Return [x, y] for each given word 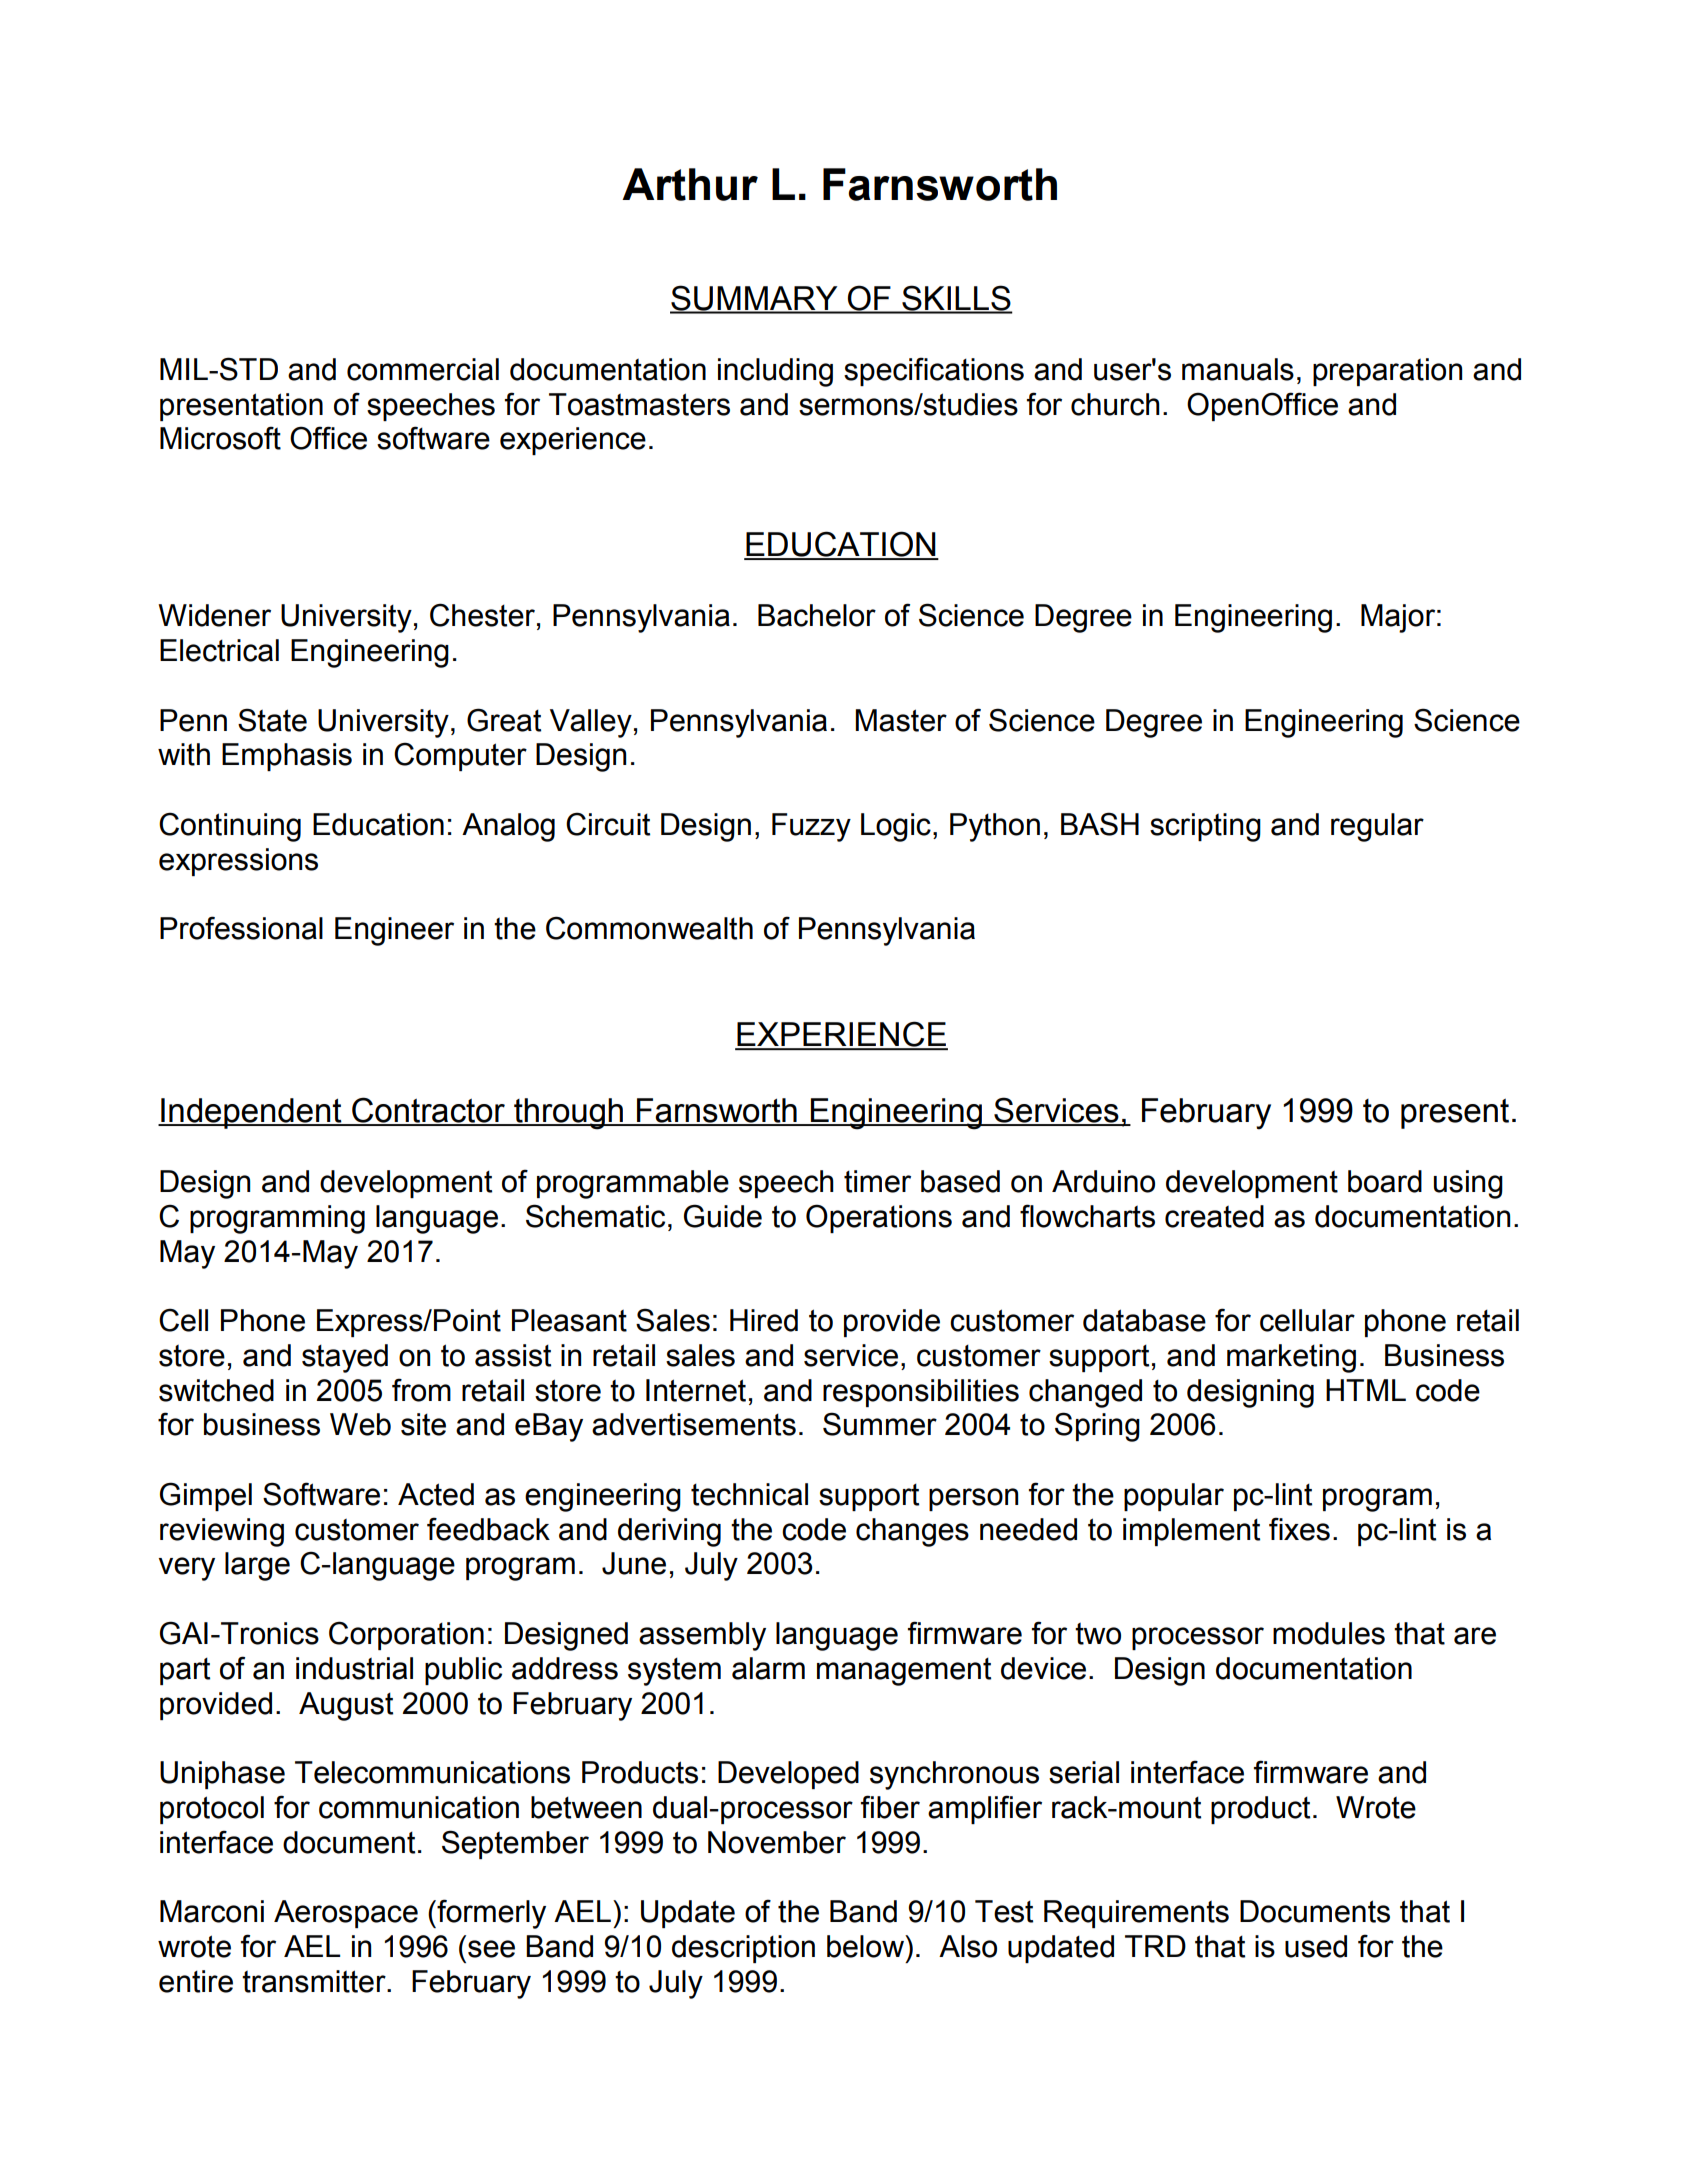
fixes [1299, 1529]
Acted [436, 1494]
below [867, 1946]
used [1316, 1946]
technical [749, 1494]
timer [877, 1181]
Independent [251, 1113]
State [272, 720]
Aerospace [346, 1914]
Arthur [690, 184]
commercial [423, 369]
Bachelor [817, 615]
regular [1377, 827]
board [1385, 1181]
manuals [1238, 369]
